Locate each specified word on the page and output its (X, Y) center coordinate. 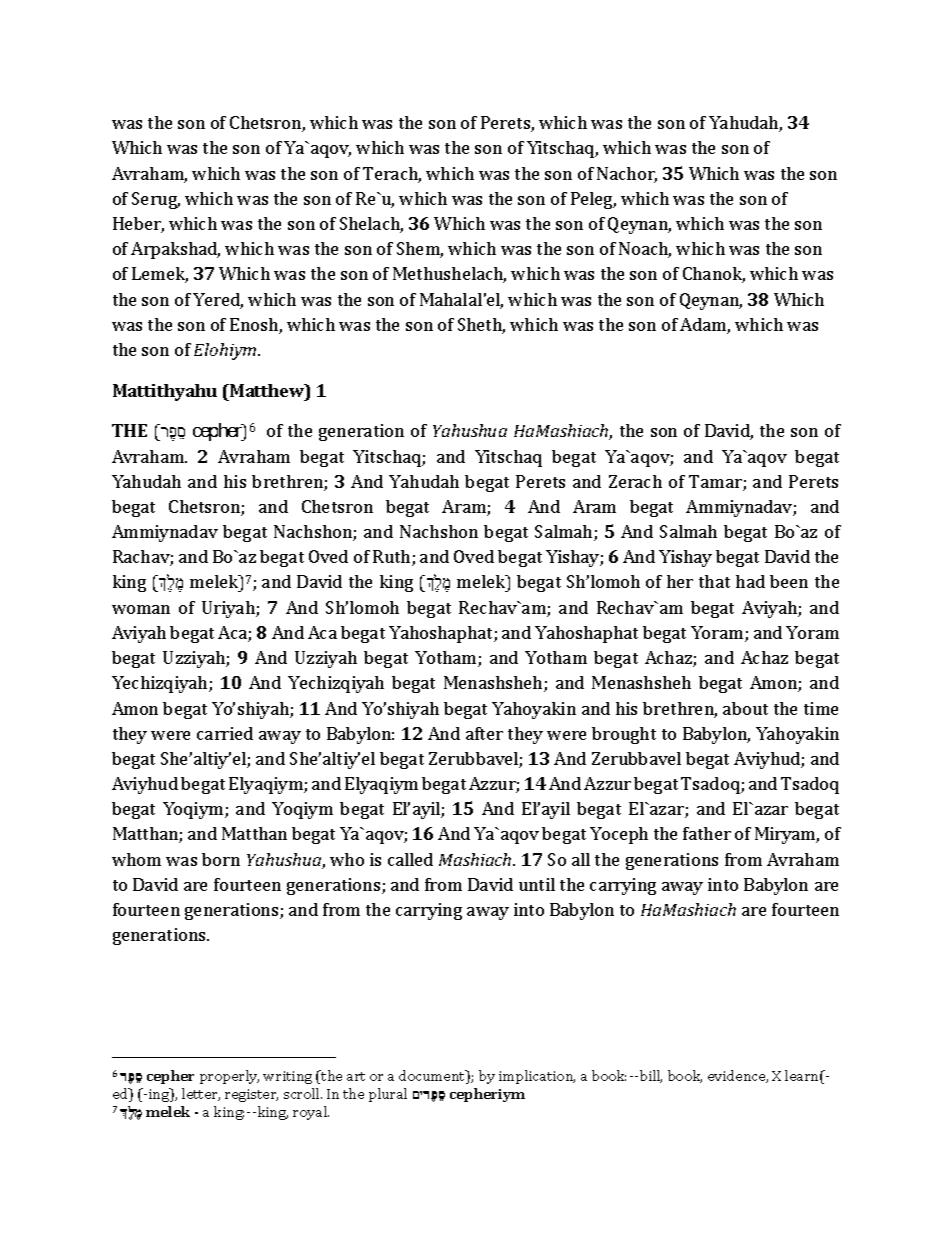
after (484, 733)
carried (225, 733)
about (745, 708)
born (221, 859)
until (537, 884)
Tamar (716, 483)
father (707, 833)
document (433, 1077)
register (251, 1095)
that (714, 581)
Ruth (393, 558)
